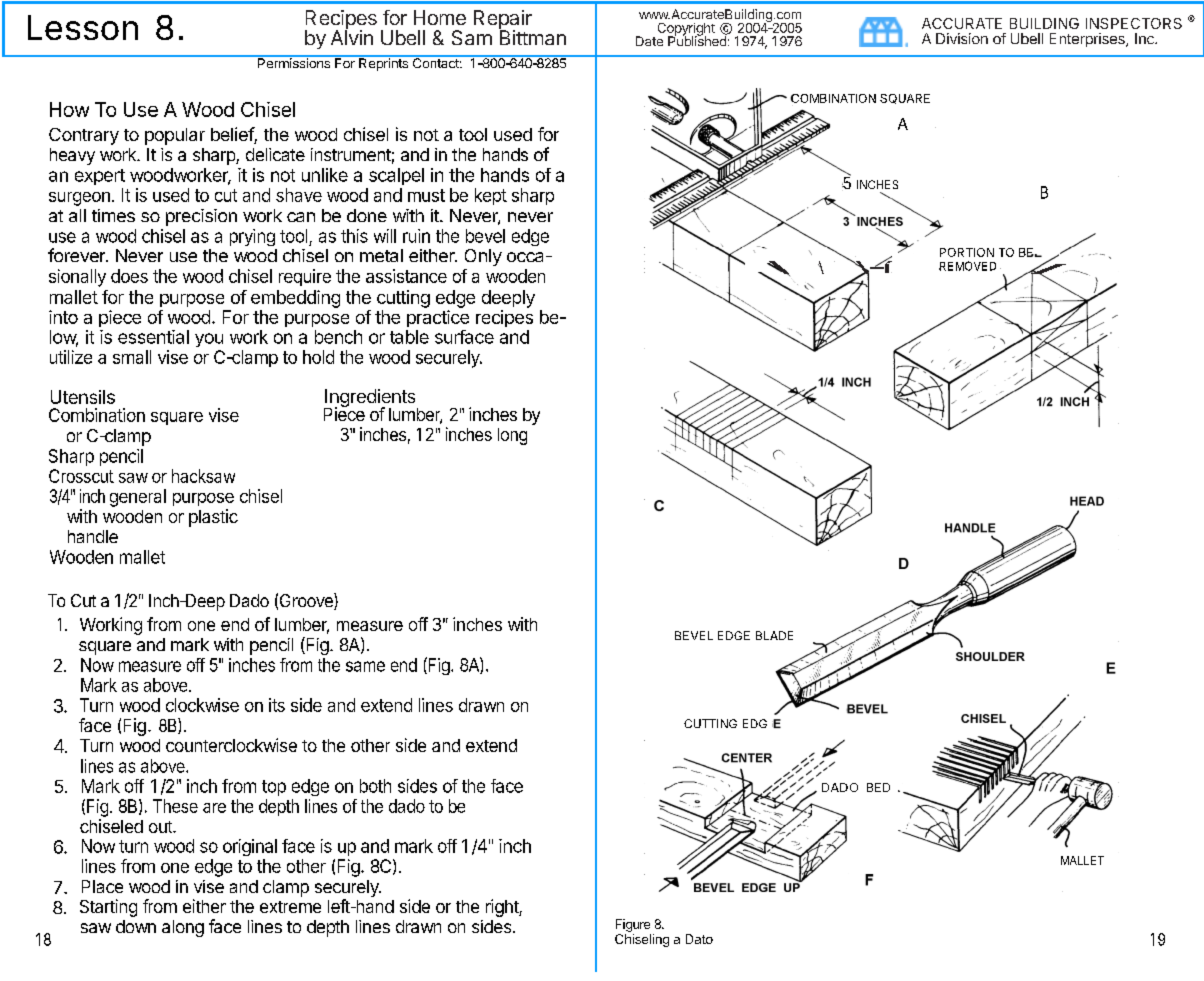  I want to click on hacksaw, so click(203, 476).
